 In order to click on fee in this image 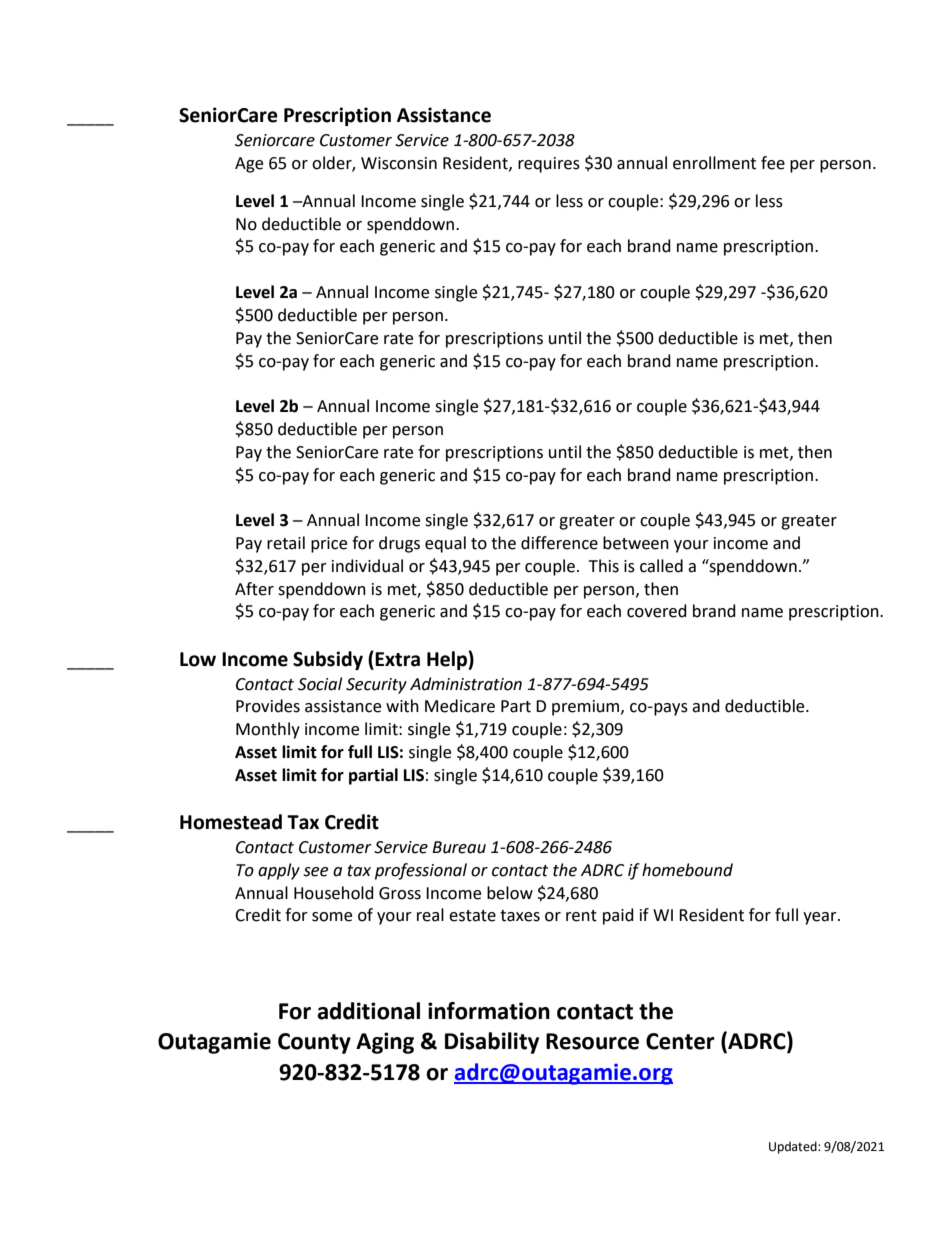, I will do `click(773, 163)`.
